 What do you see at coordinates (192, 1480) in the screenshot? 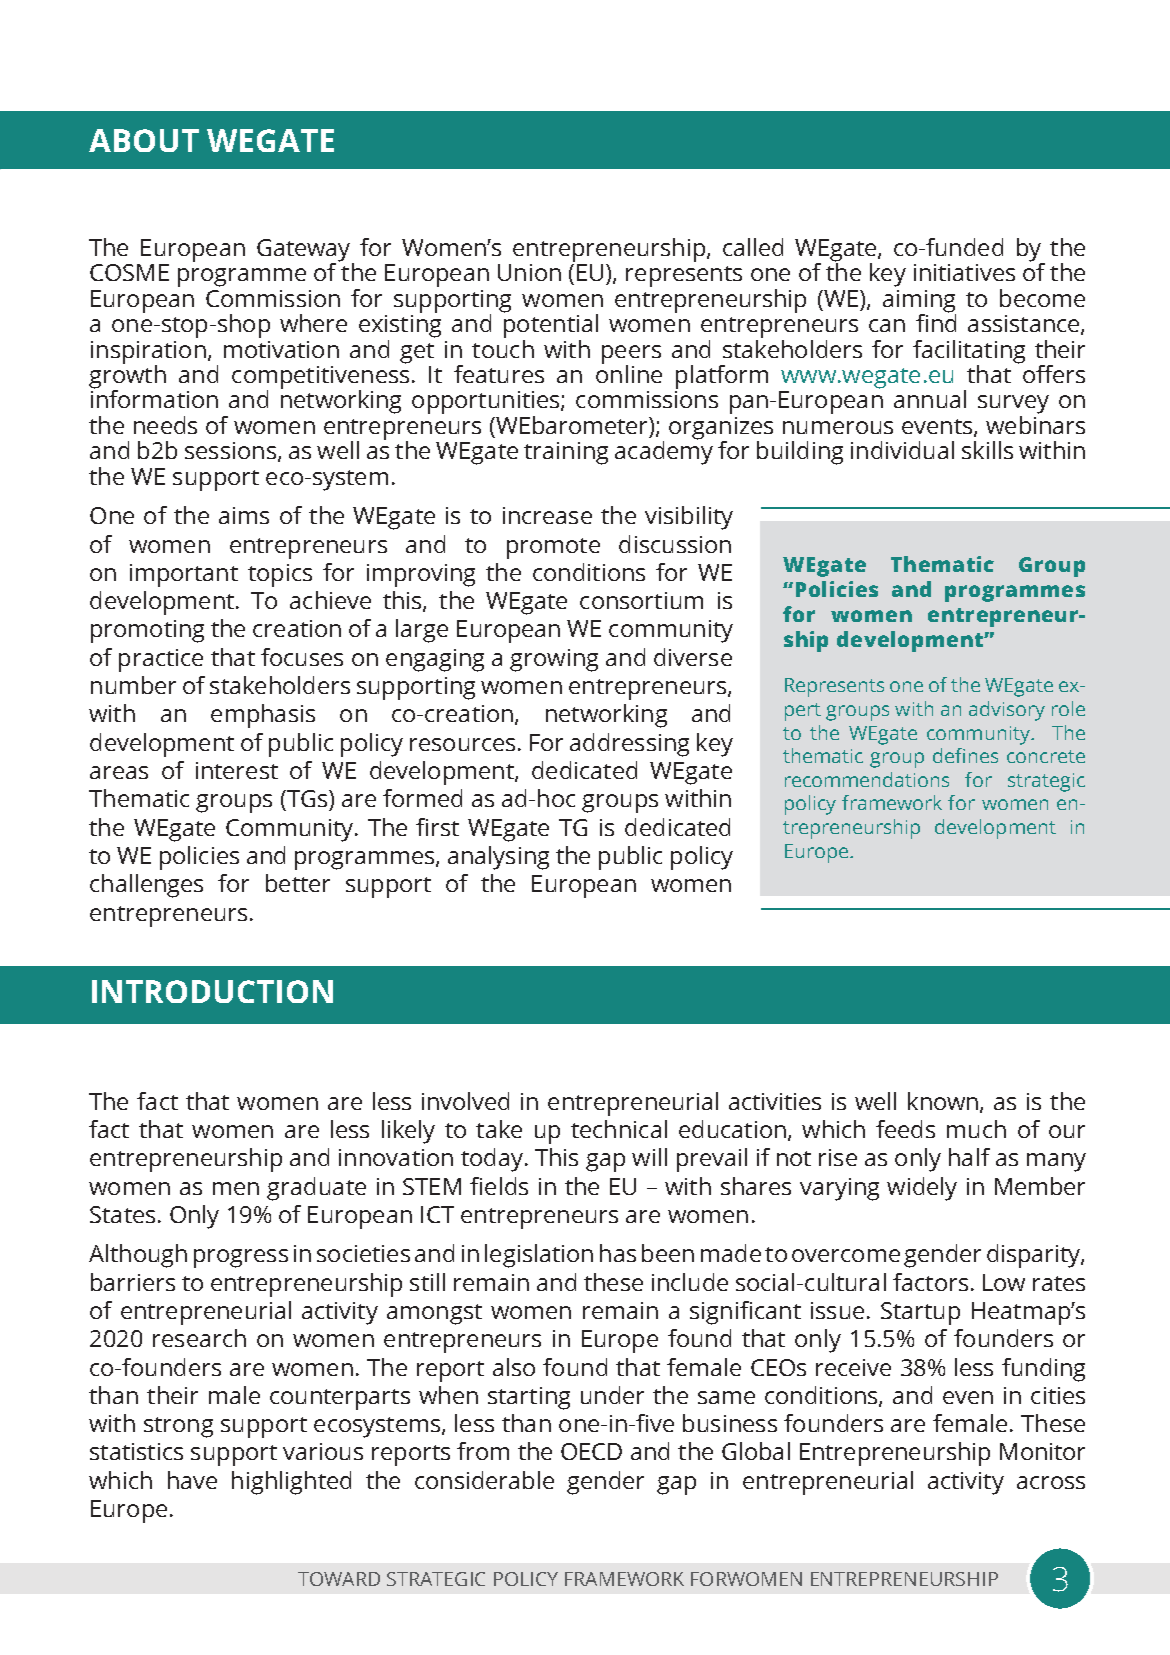
I see `have` at bounding box center [192, 1480].
